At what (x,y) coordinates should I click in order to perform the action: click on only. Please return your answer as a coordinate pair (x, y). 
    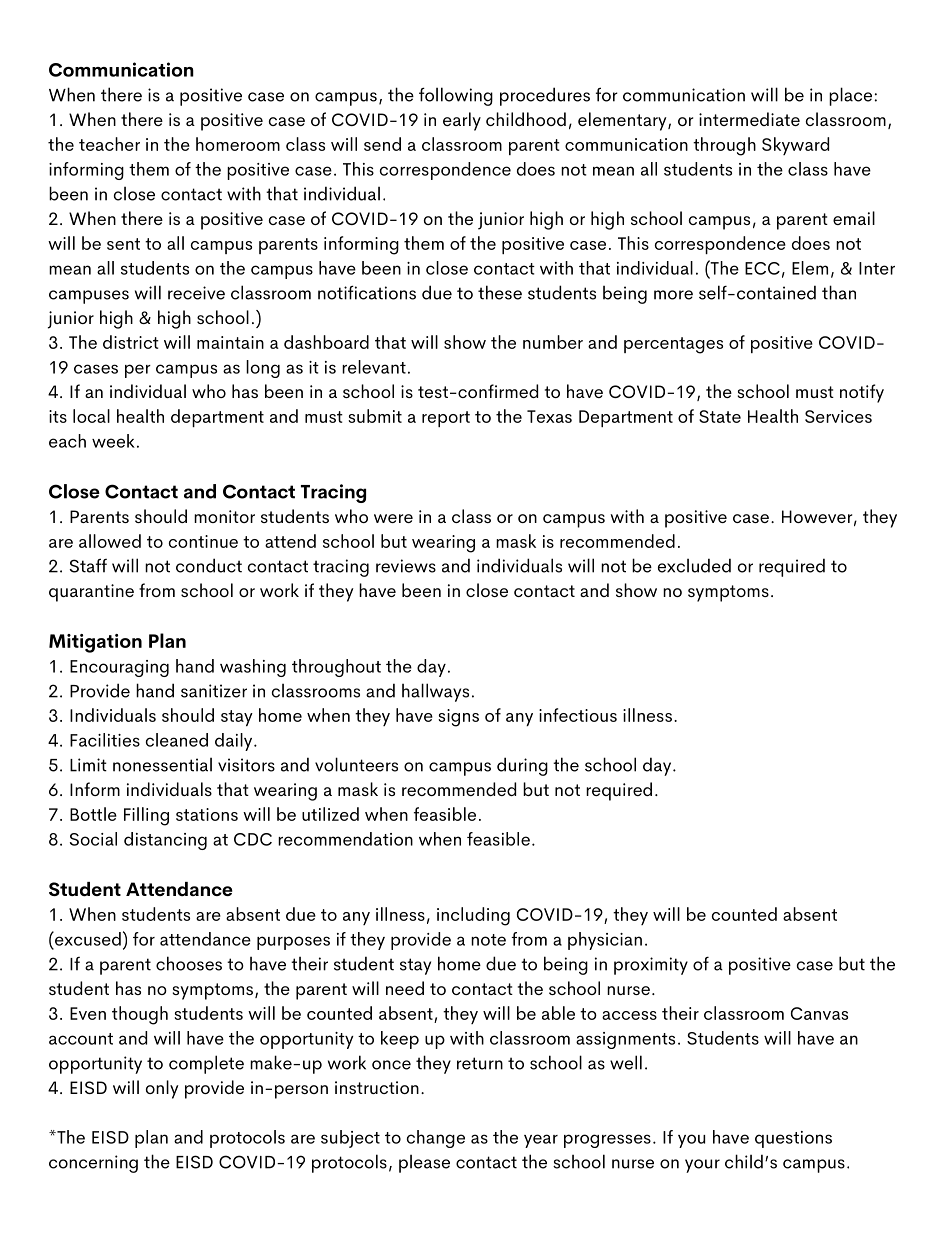
    Looking at the image, I should click on (162, 1089).
